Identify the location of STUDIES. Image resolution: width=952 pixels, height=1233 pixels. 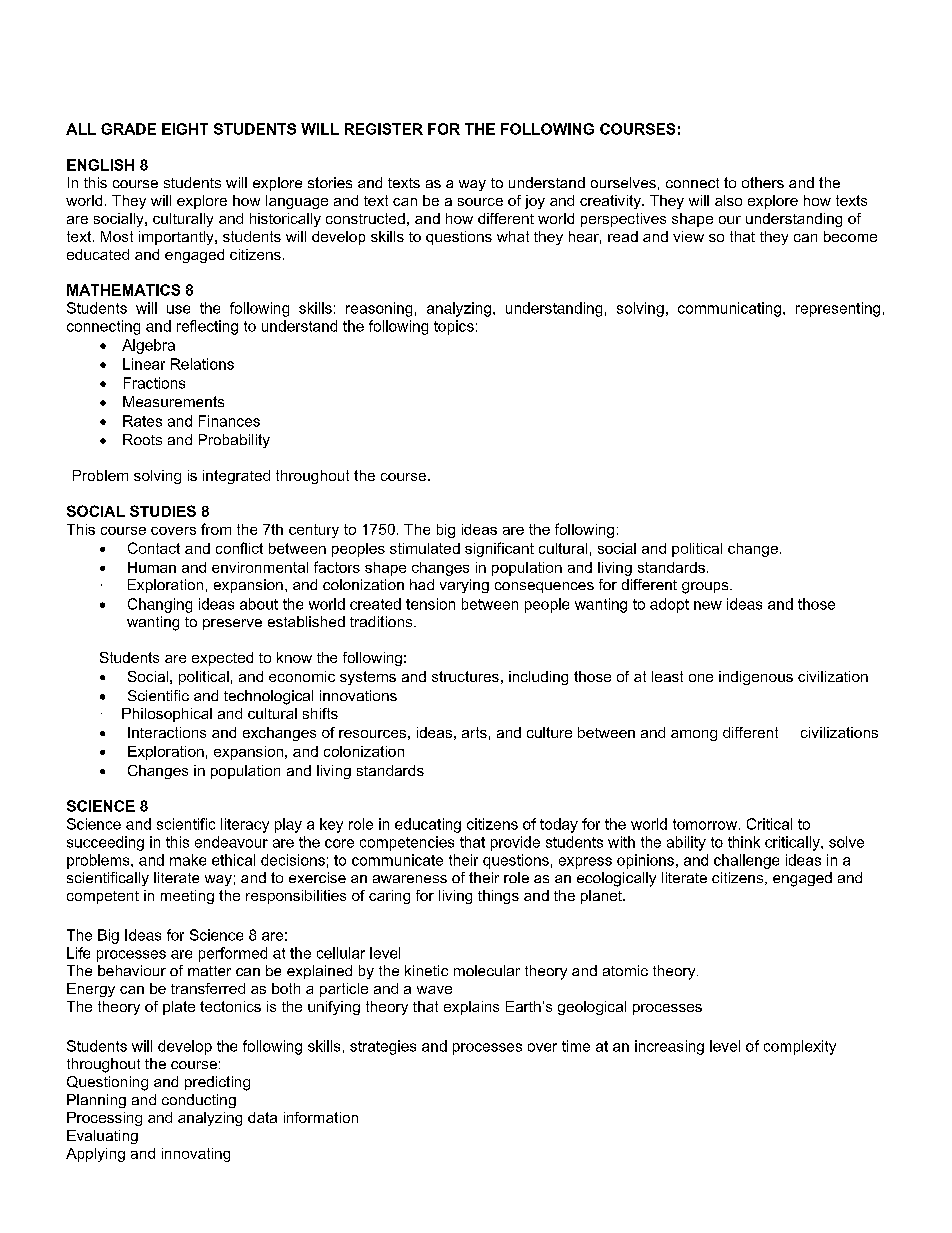
(163, 511).
